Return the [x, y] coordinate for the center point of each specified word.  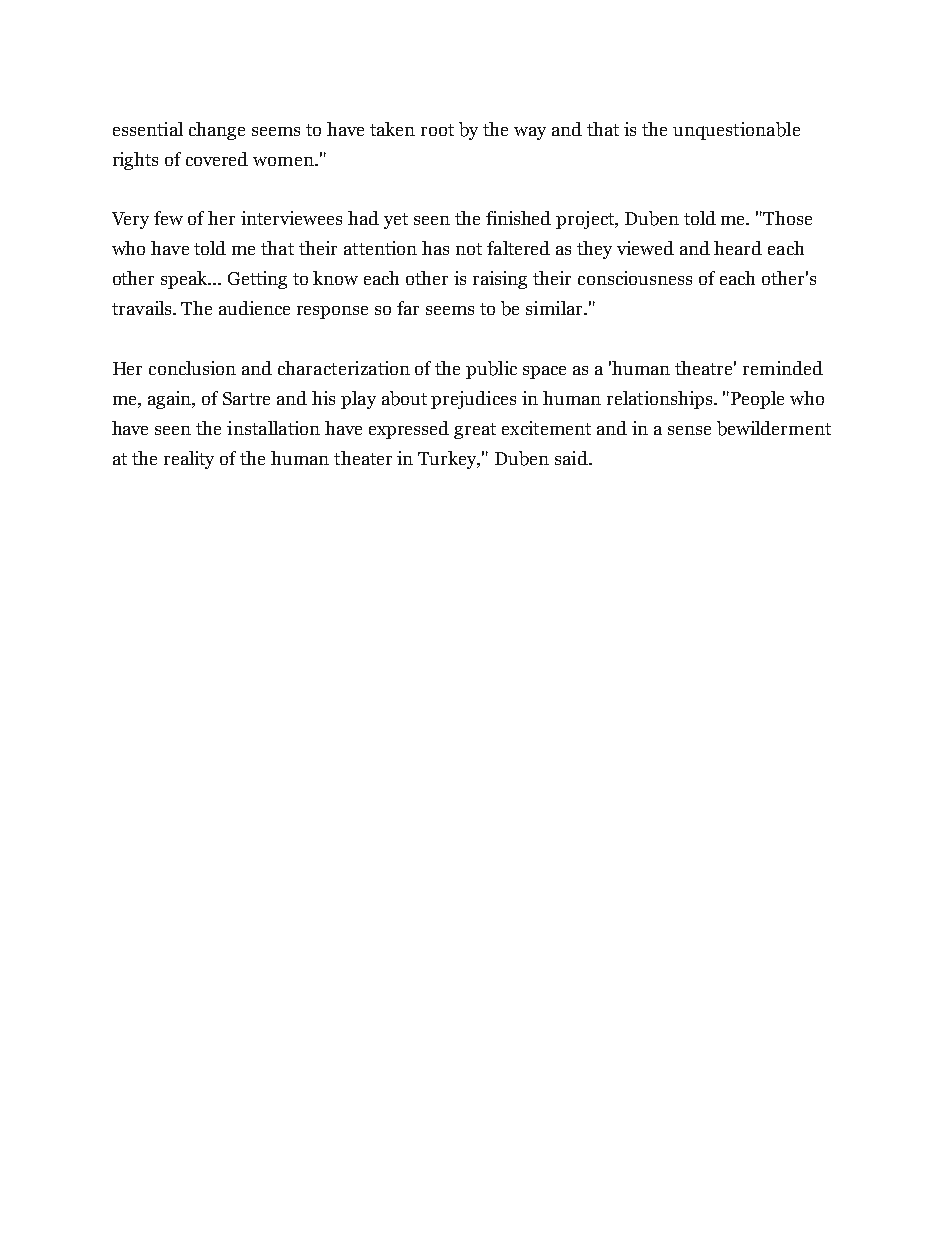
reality [189, 460]
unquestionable [736, 131]
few [168, 218]
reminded [783, 368]
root [437, 130]
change [217, 131]
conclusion [192, 368]
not [469, 249]
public [491, 370]
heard [738, 248]
